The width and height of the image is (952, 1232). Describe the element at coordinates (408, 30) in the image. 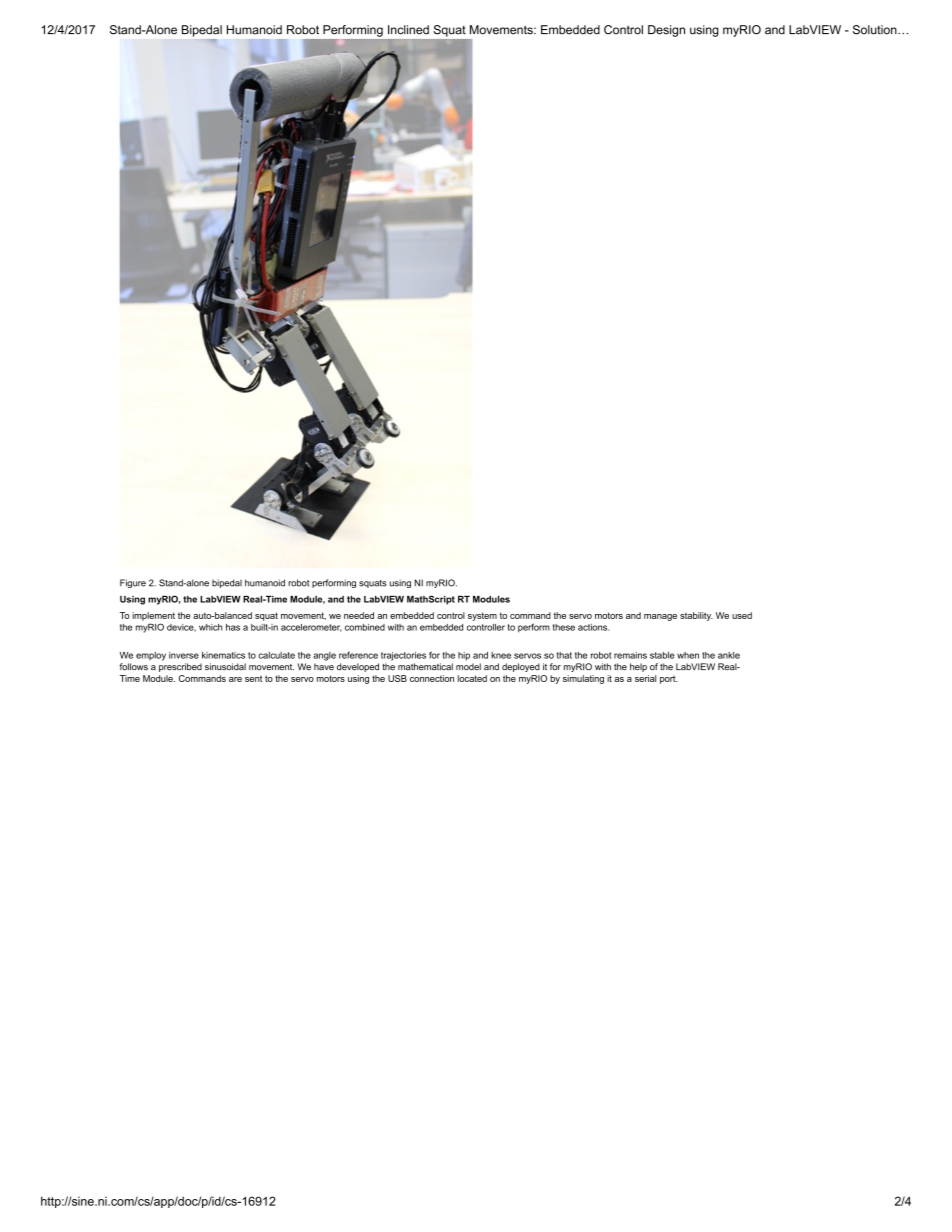

I see `Inclined` at that location.
